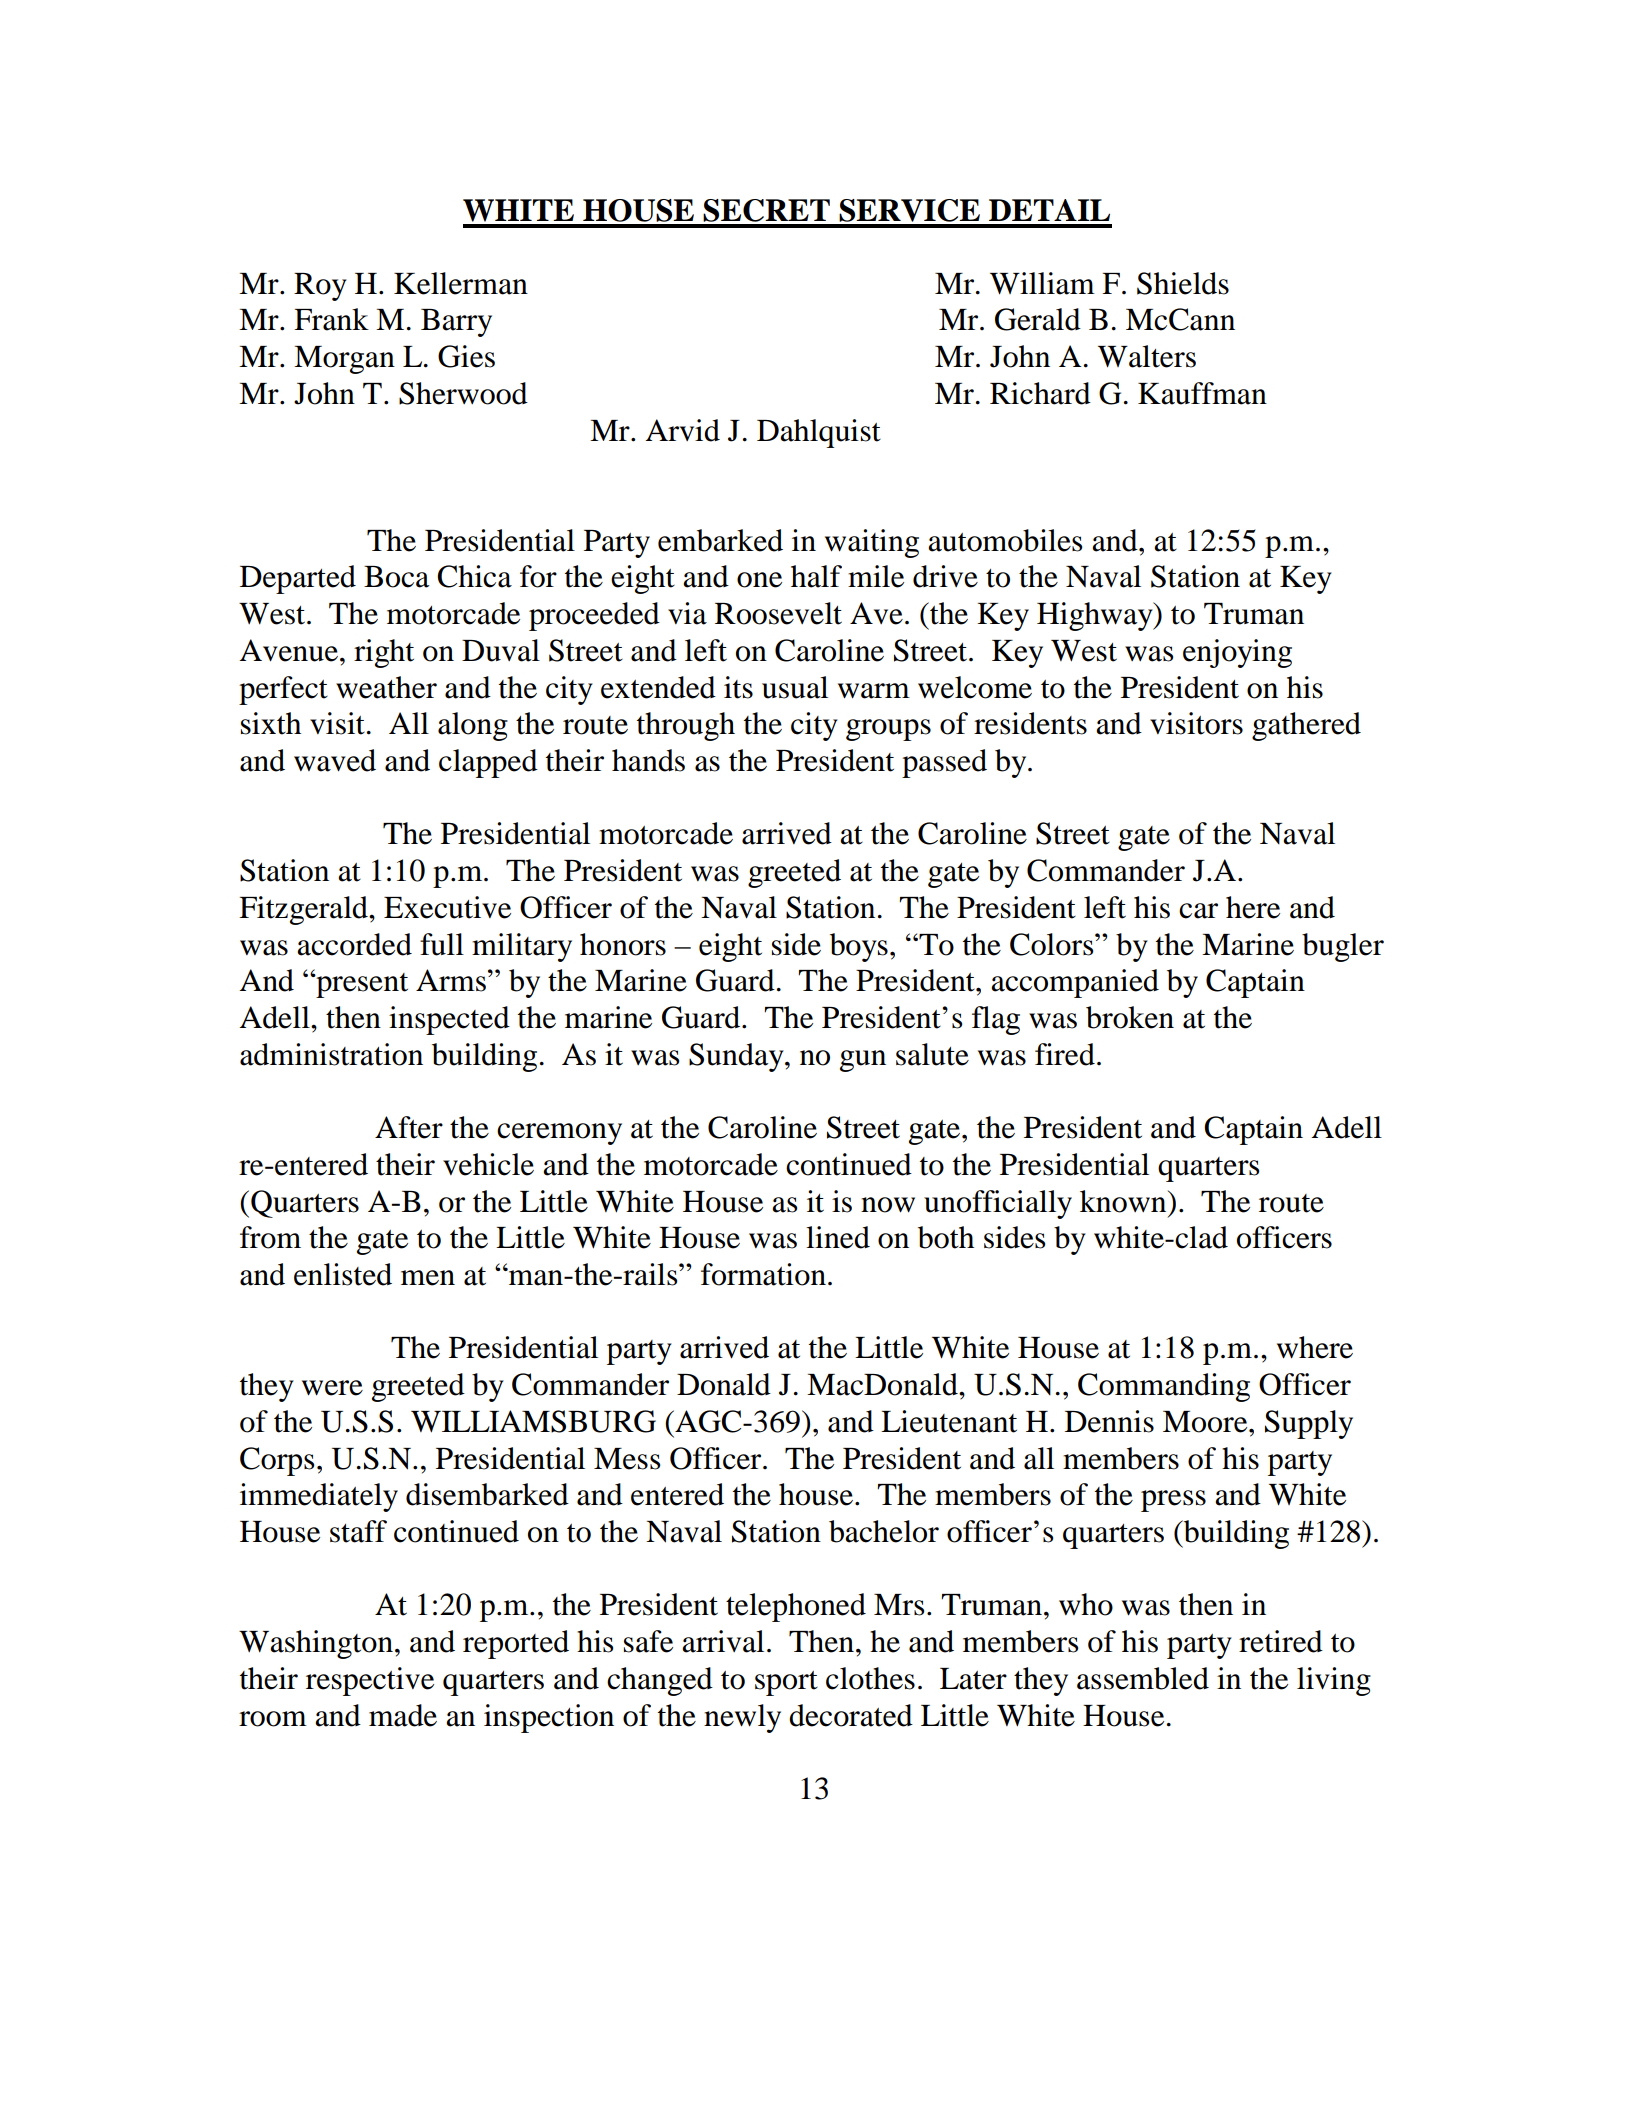 Image resolution: width=1628 pixels, height=2107 pixels. What do you see at coordinates (763, 1274) in the page?
I see `formation` at bounding box center [763, 1274].
